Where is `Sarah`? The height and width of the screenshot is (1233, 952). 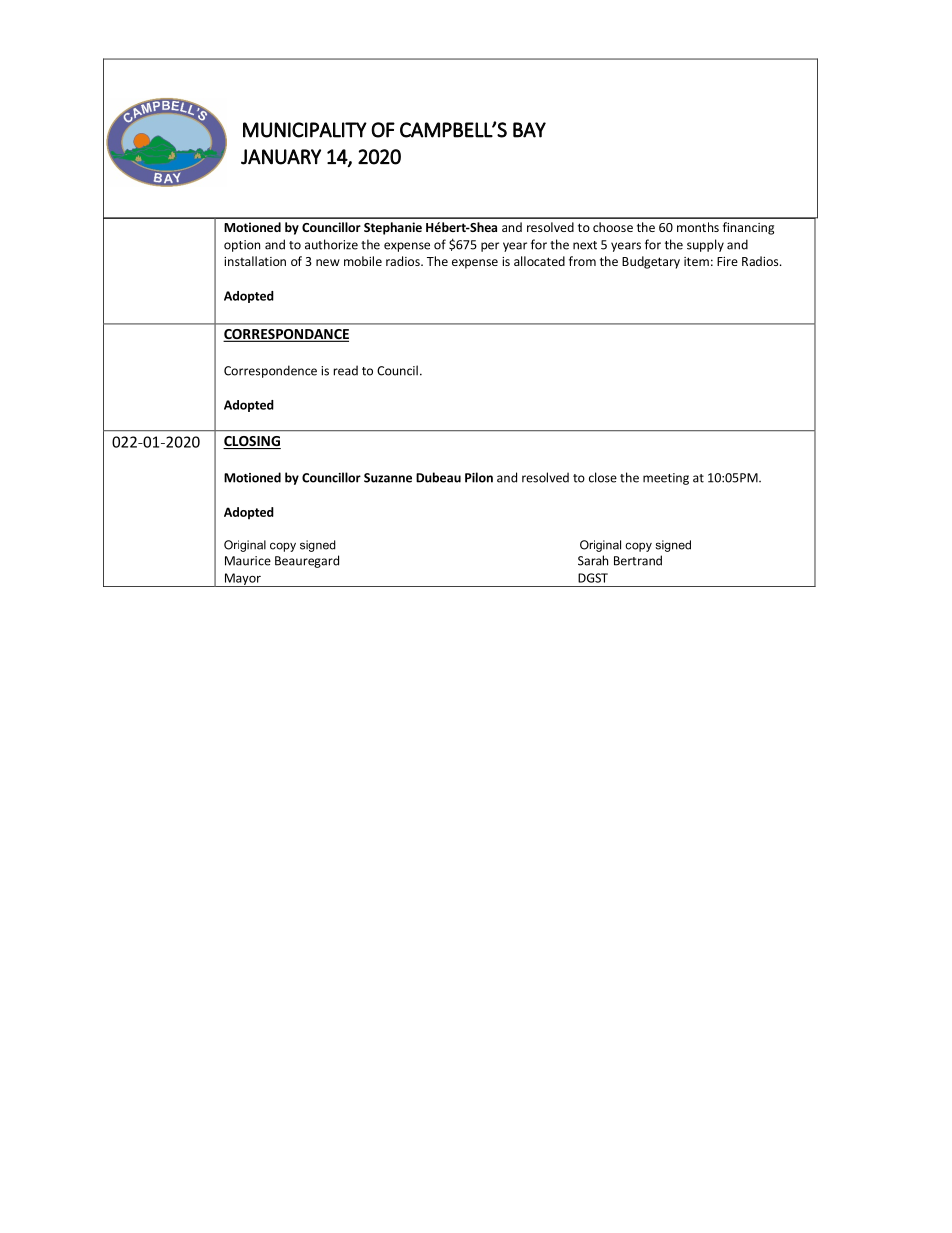 Sarah is located at coordinates (593, 560).
